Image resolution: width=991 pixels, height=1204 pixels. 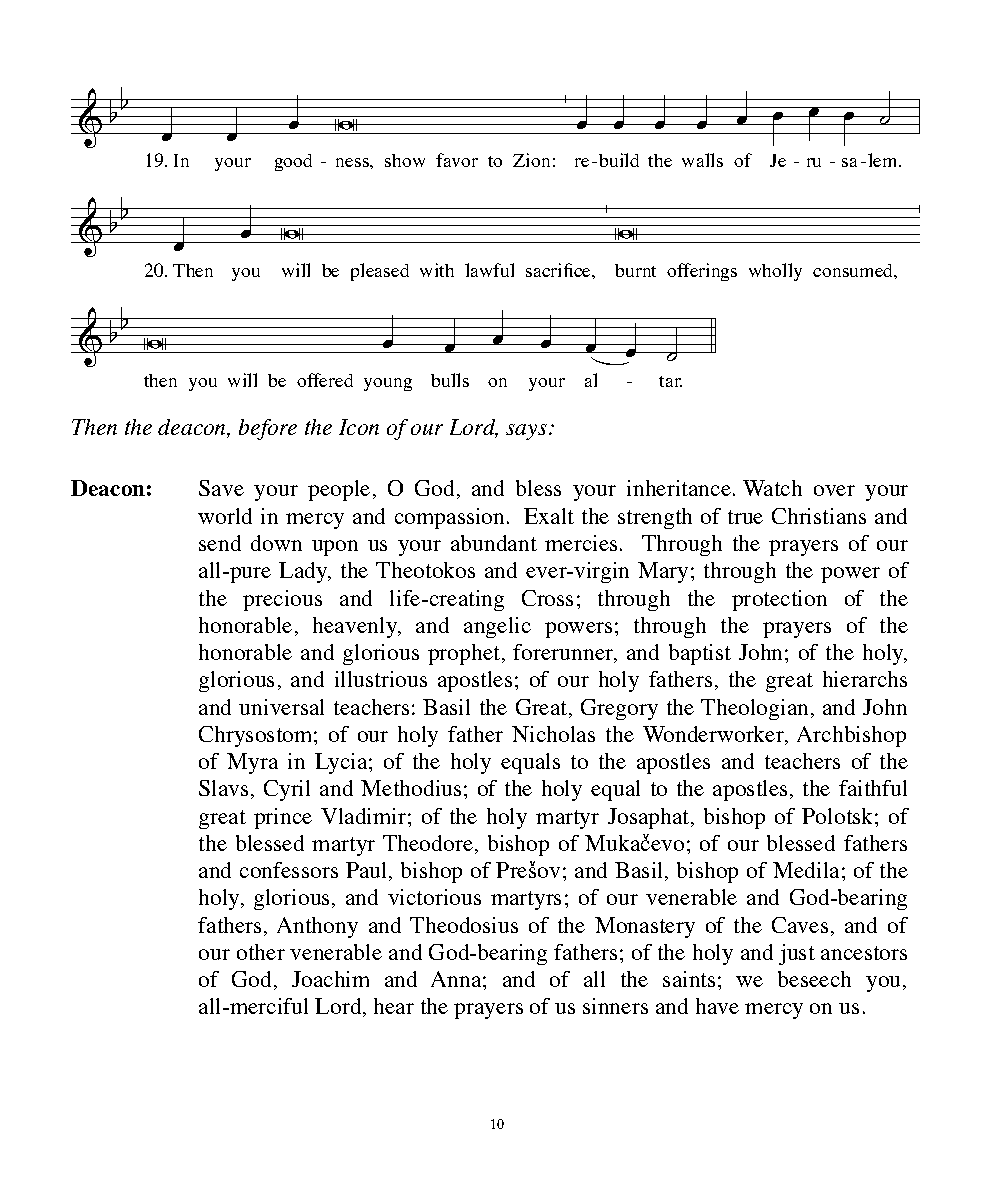 I want to click on good, so click(x=293, y=162).
